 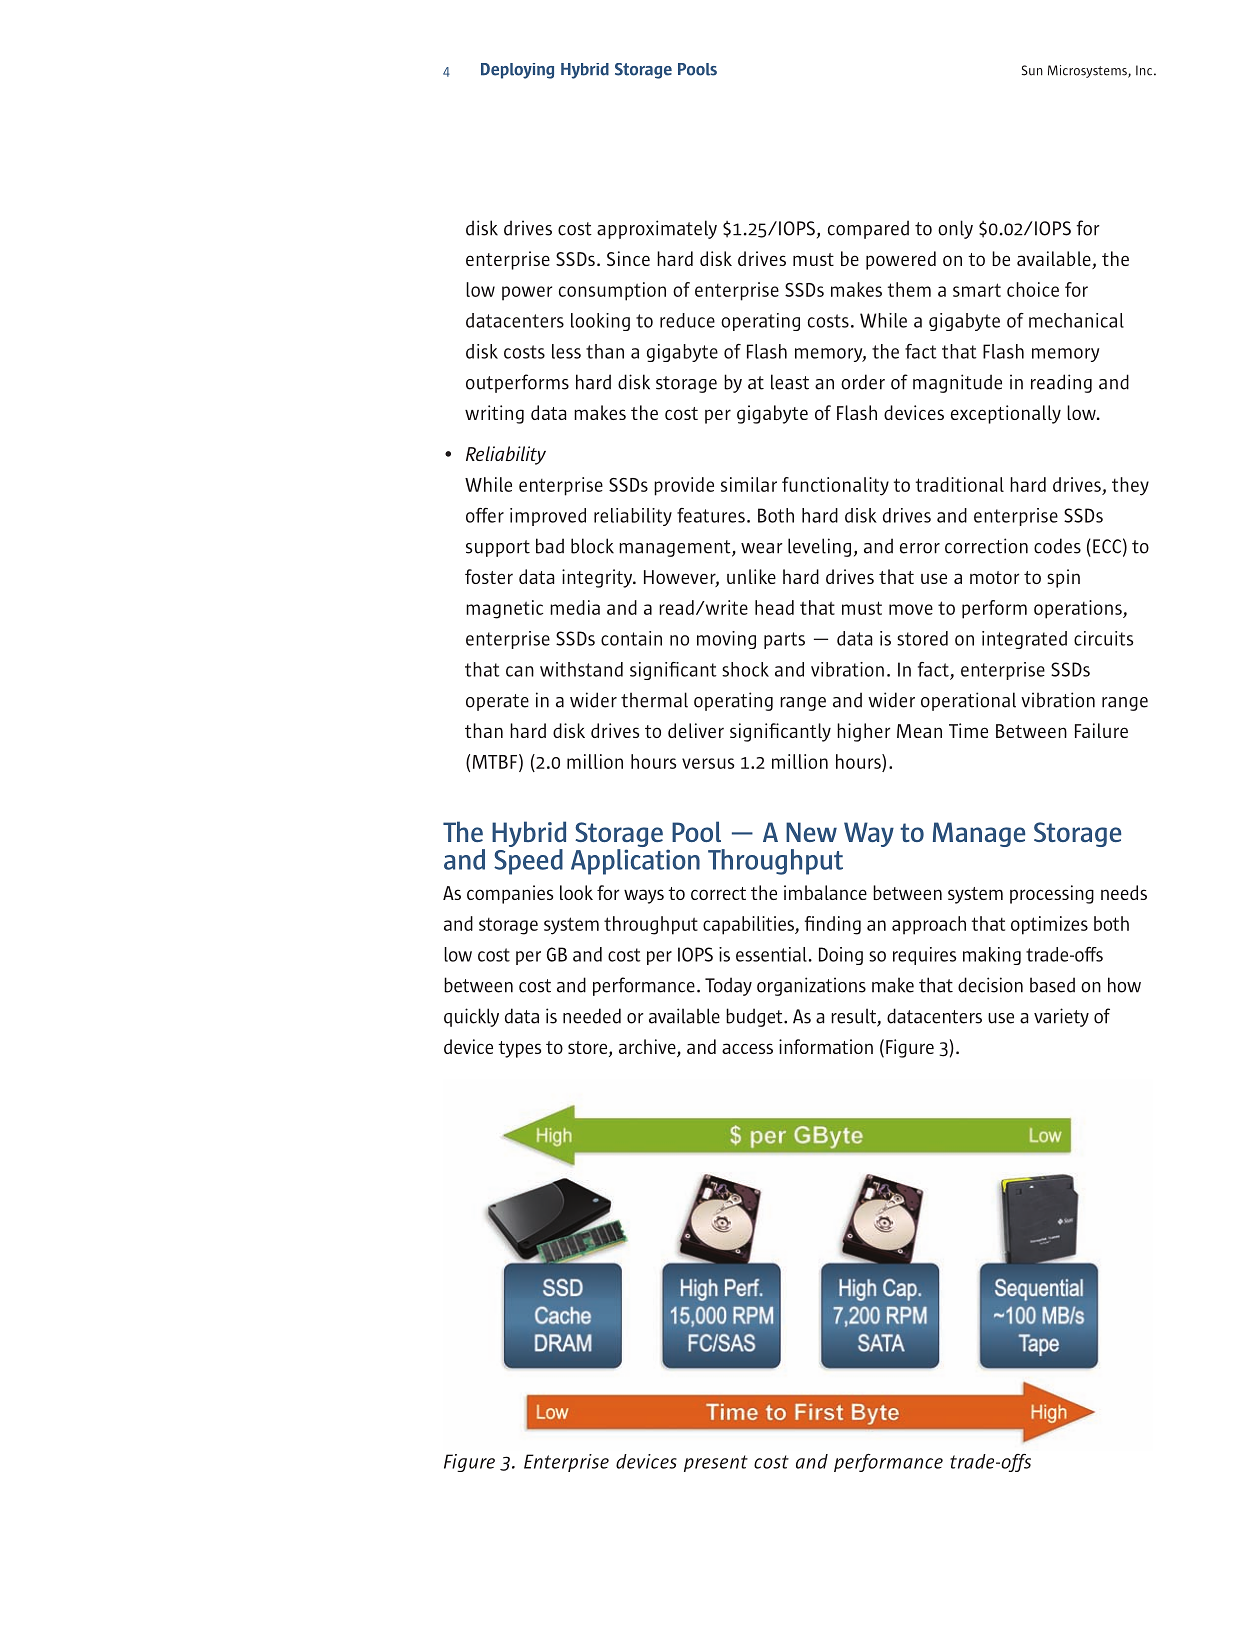 What do you see at coordinates (826, 1046) in the screenshot?
I see `information` at bounding box center [826, 1046].
